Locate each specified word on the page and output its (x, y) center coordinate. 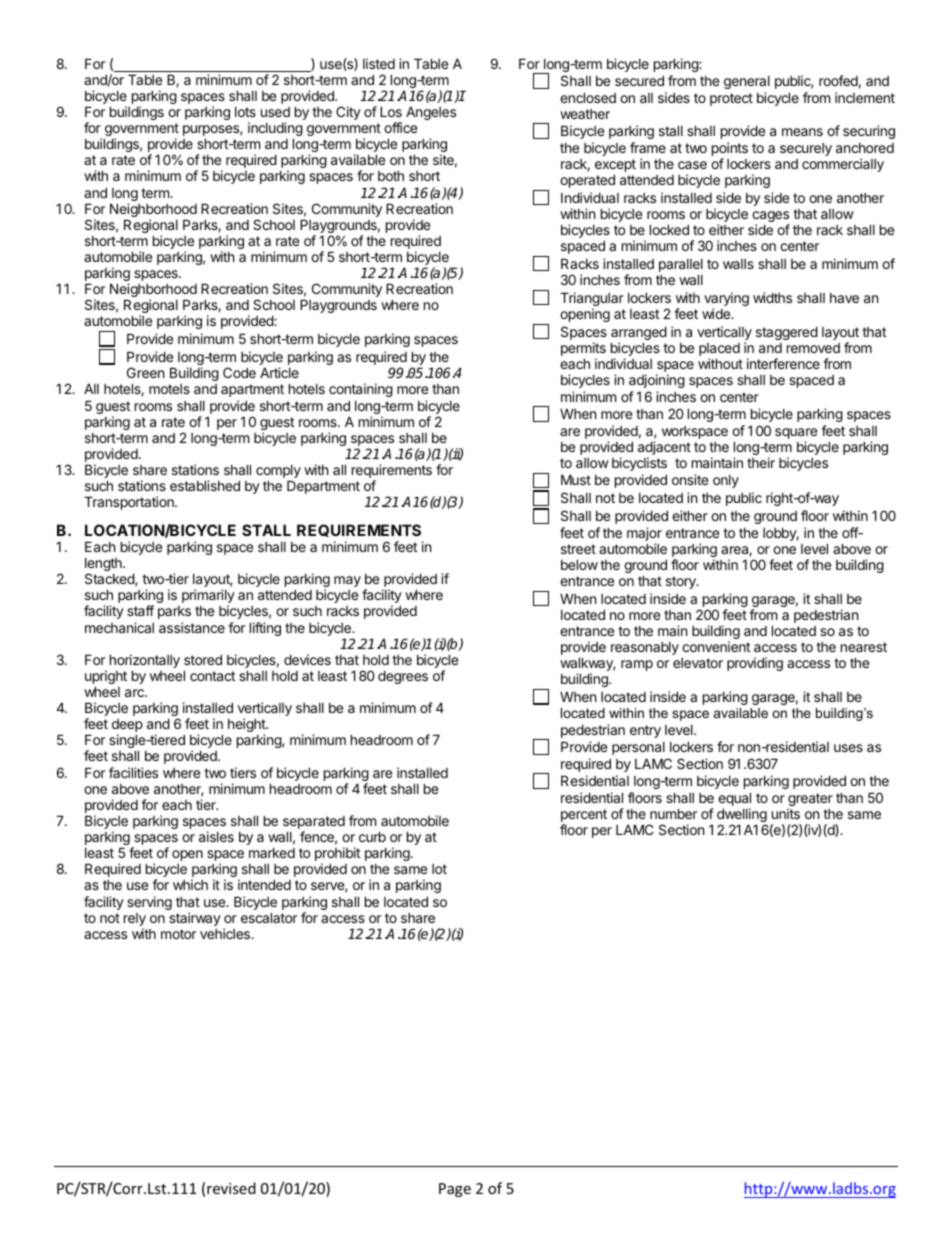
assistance (192, 627)
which (190, 884)
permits (583, 350)
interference (783, 363)
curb (372, 836)
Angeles (431, 113)
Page (455, 1190)
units (786, 813)
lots (245, 112)
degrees (403, 677)
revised (231, 1188)
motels (169, 389)
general (747, 82)
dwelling (742, 816)
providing (755, 664)
